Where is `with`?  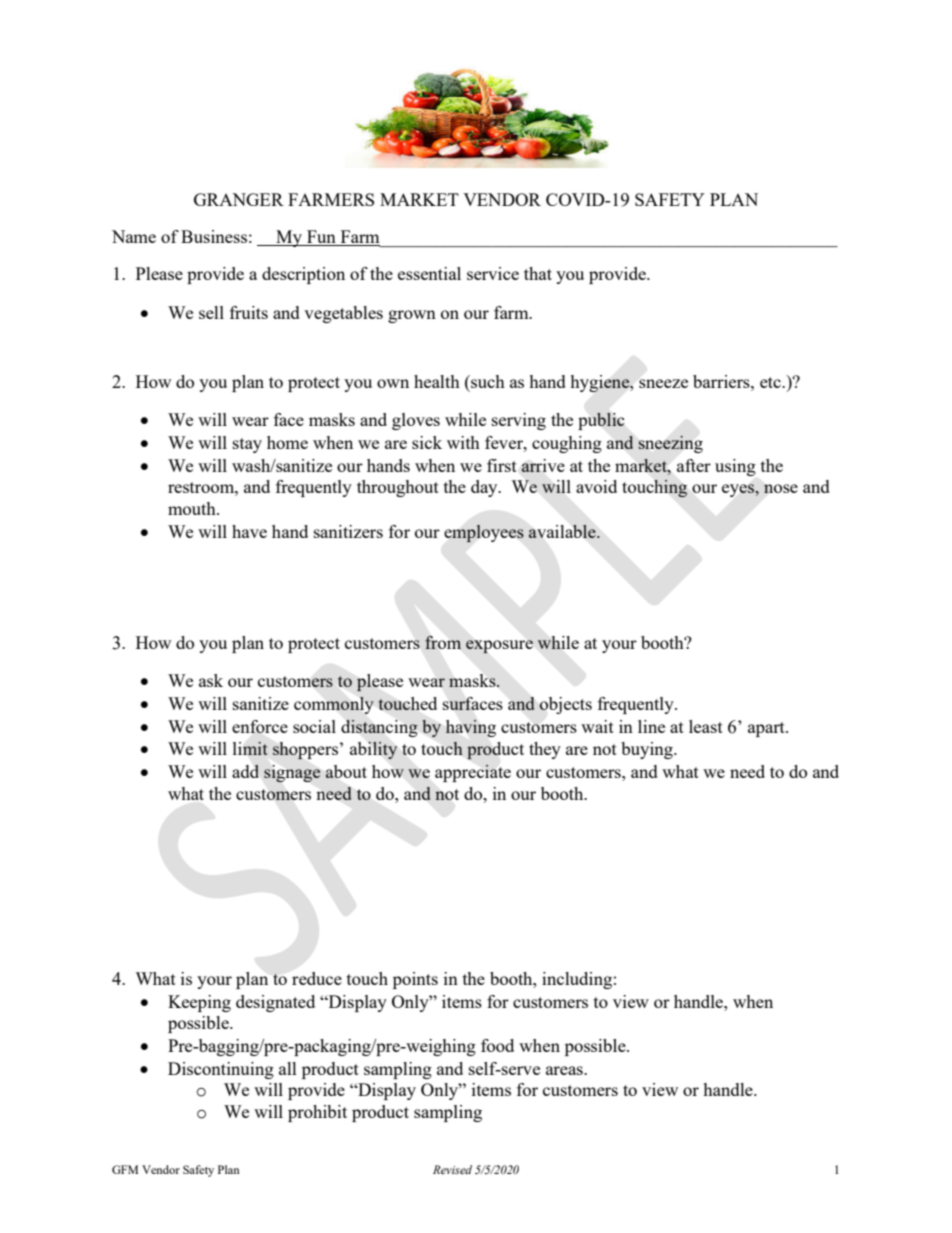
with is located at coordinates (463, 442).
